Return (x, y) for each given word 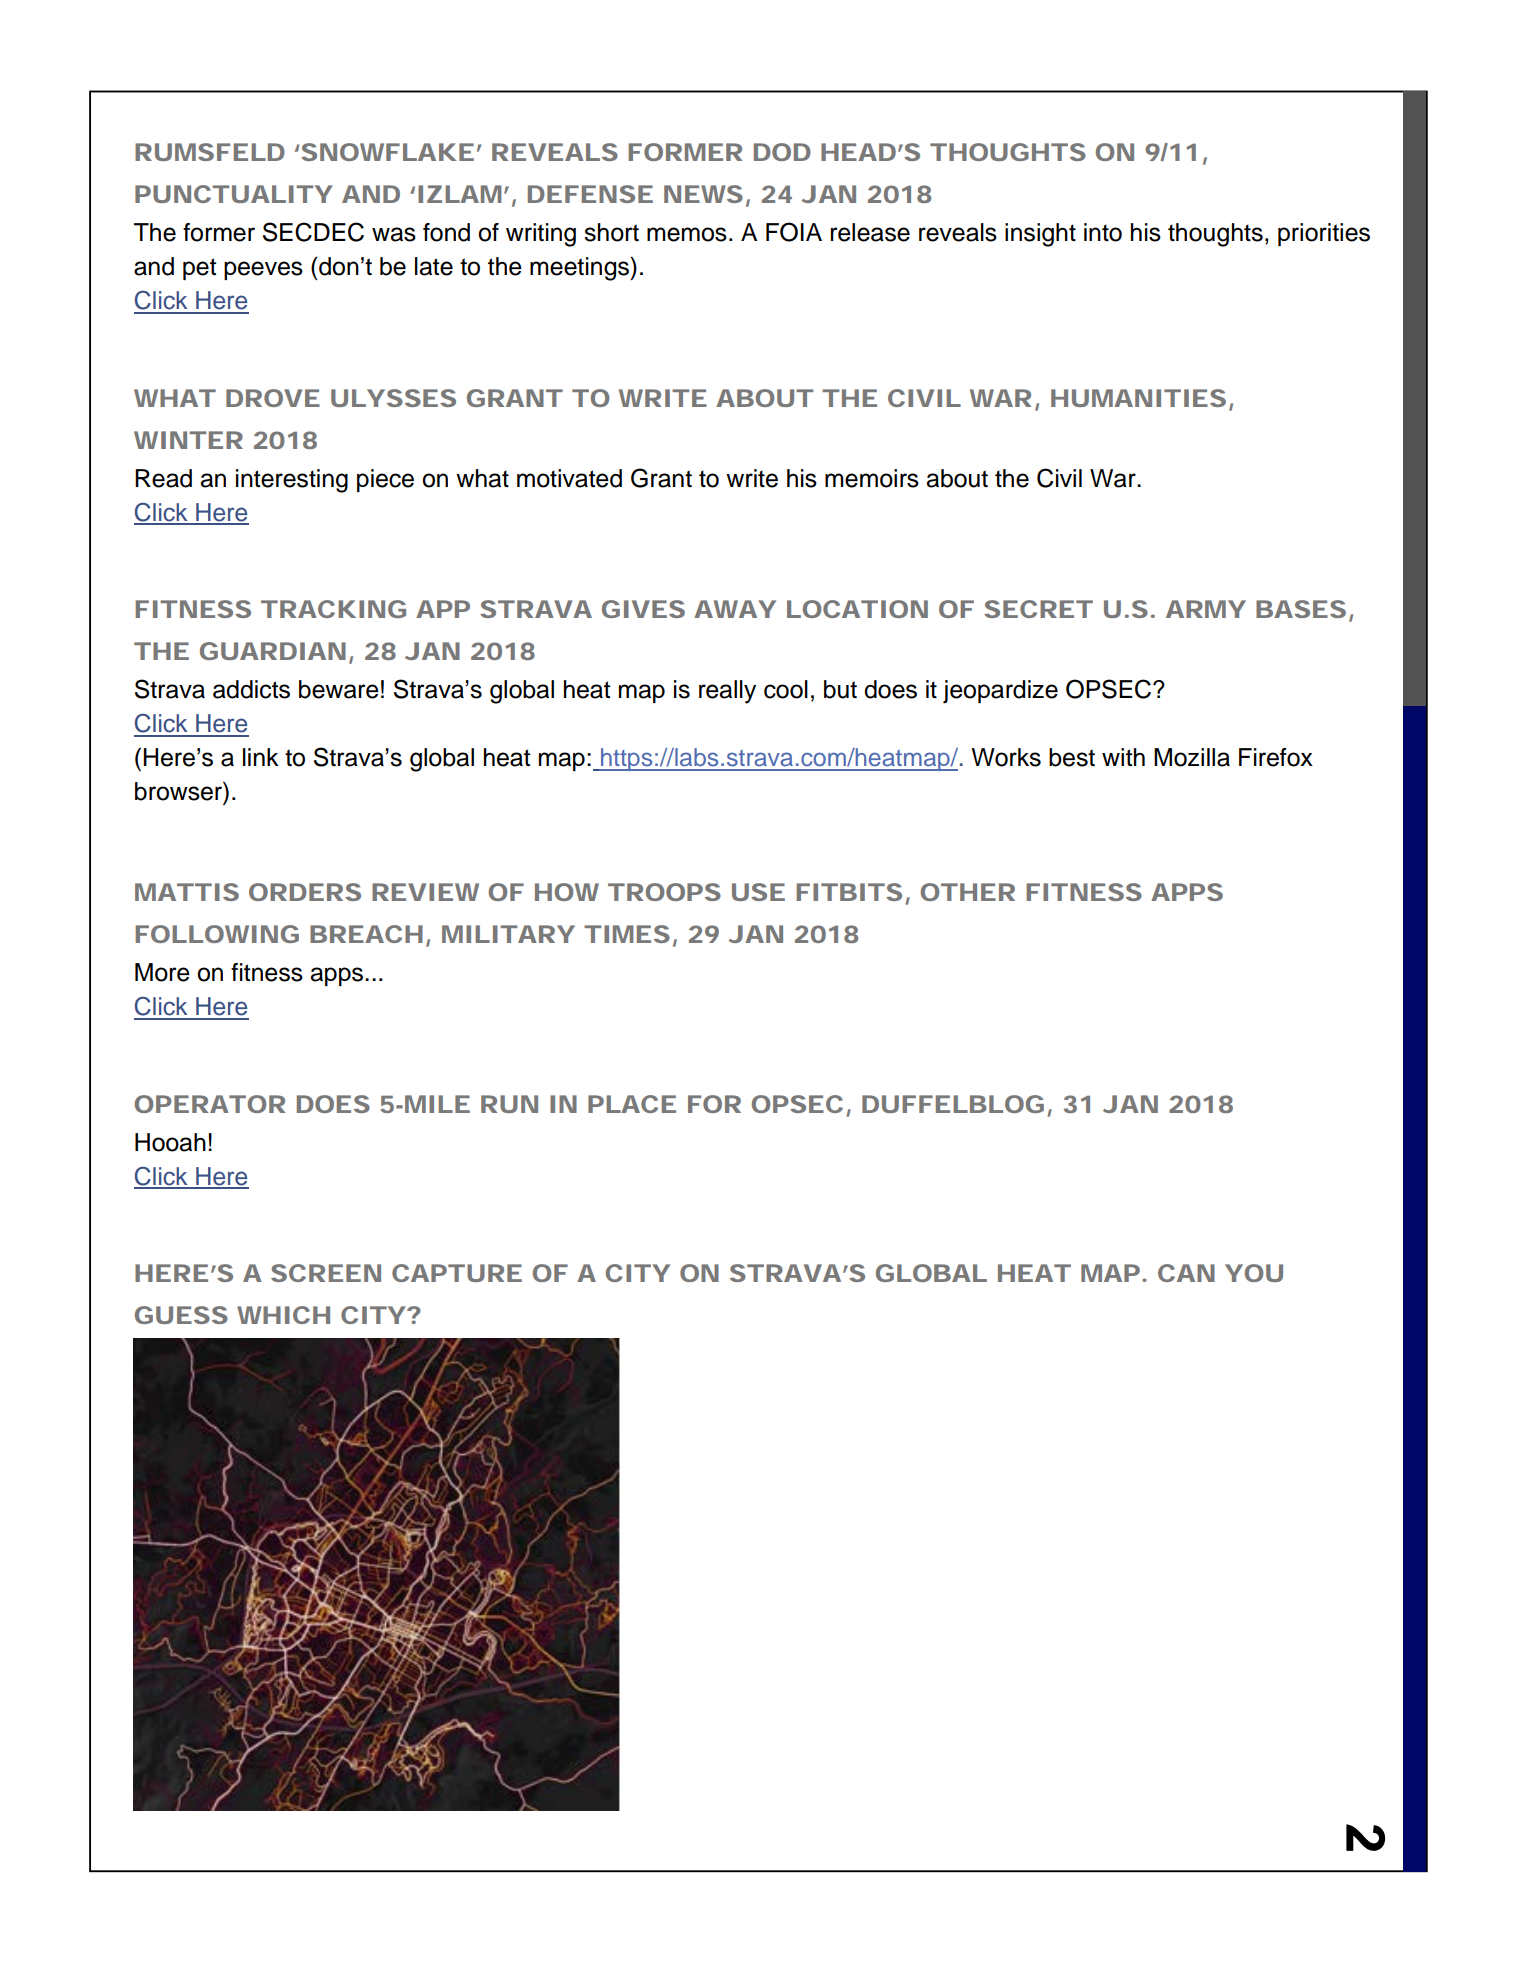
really (727, 692)
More (162, 972)
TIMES (627, 934)
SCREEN (326, 1273)
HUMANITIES (1138, 398)
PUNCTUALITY (233, 194)
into (1103, 232)
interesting (292, 481)
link (261, 757)
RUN (509, 1104)
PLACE (632, 1104)
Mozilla (1192, 757)
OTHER (968, 892)
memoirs (872, 478)
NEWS (703, 194)
